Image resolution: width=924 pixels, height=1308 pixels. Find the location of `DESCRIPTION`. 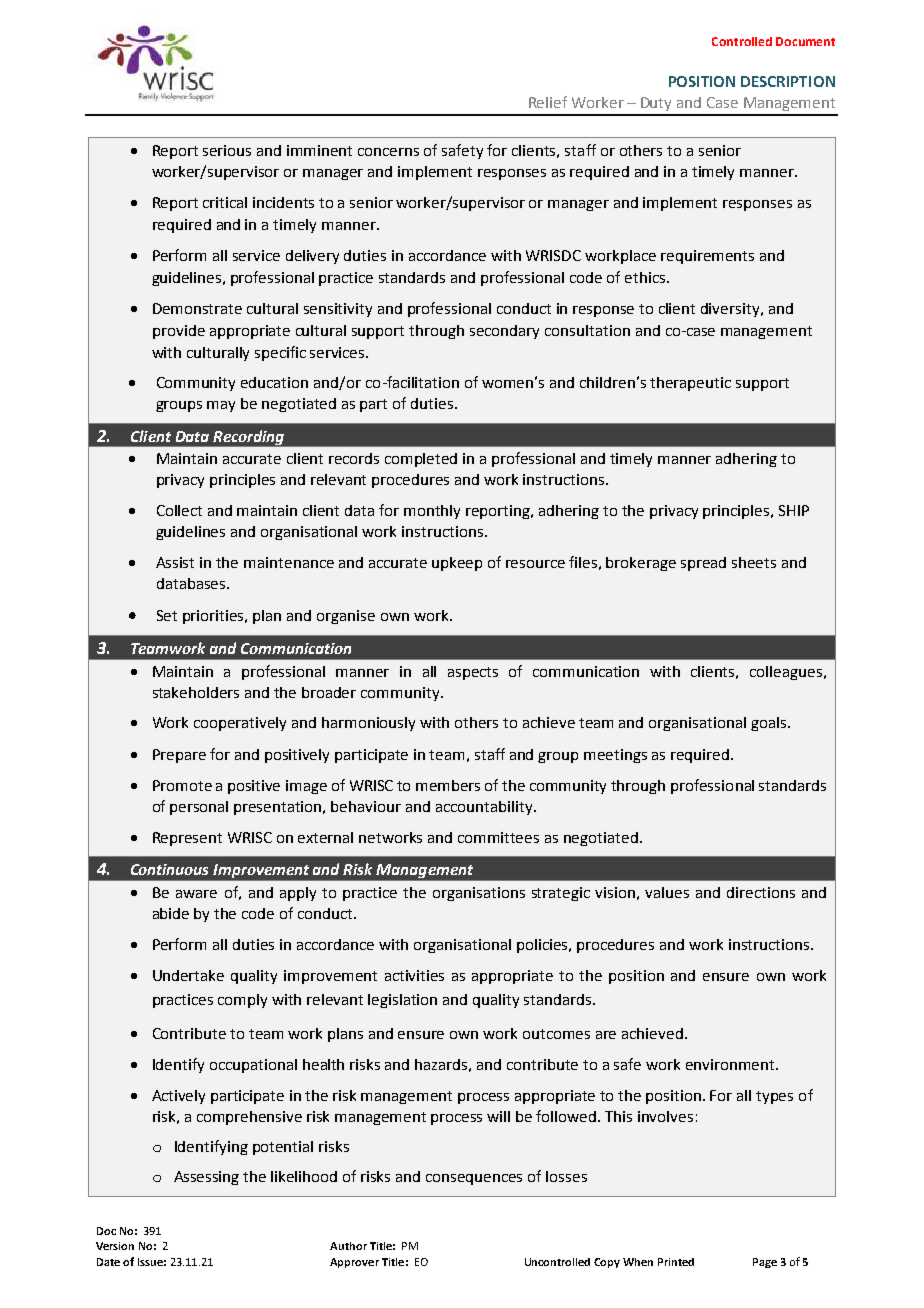

DESCRIPTION is located at coordinates (788, 81).
